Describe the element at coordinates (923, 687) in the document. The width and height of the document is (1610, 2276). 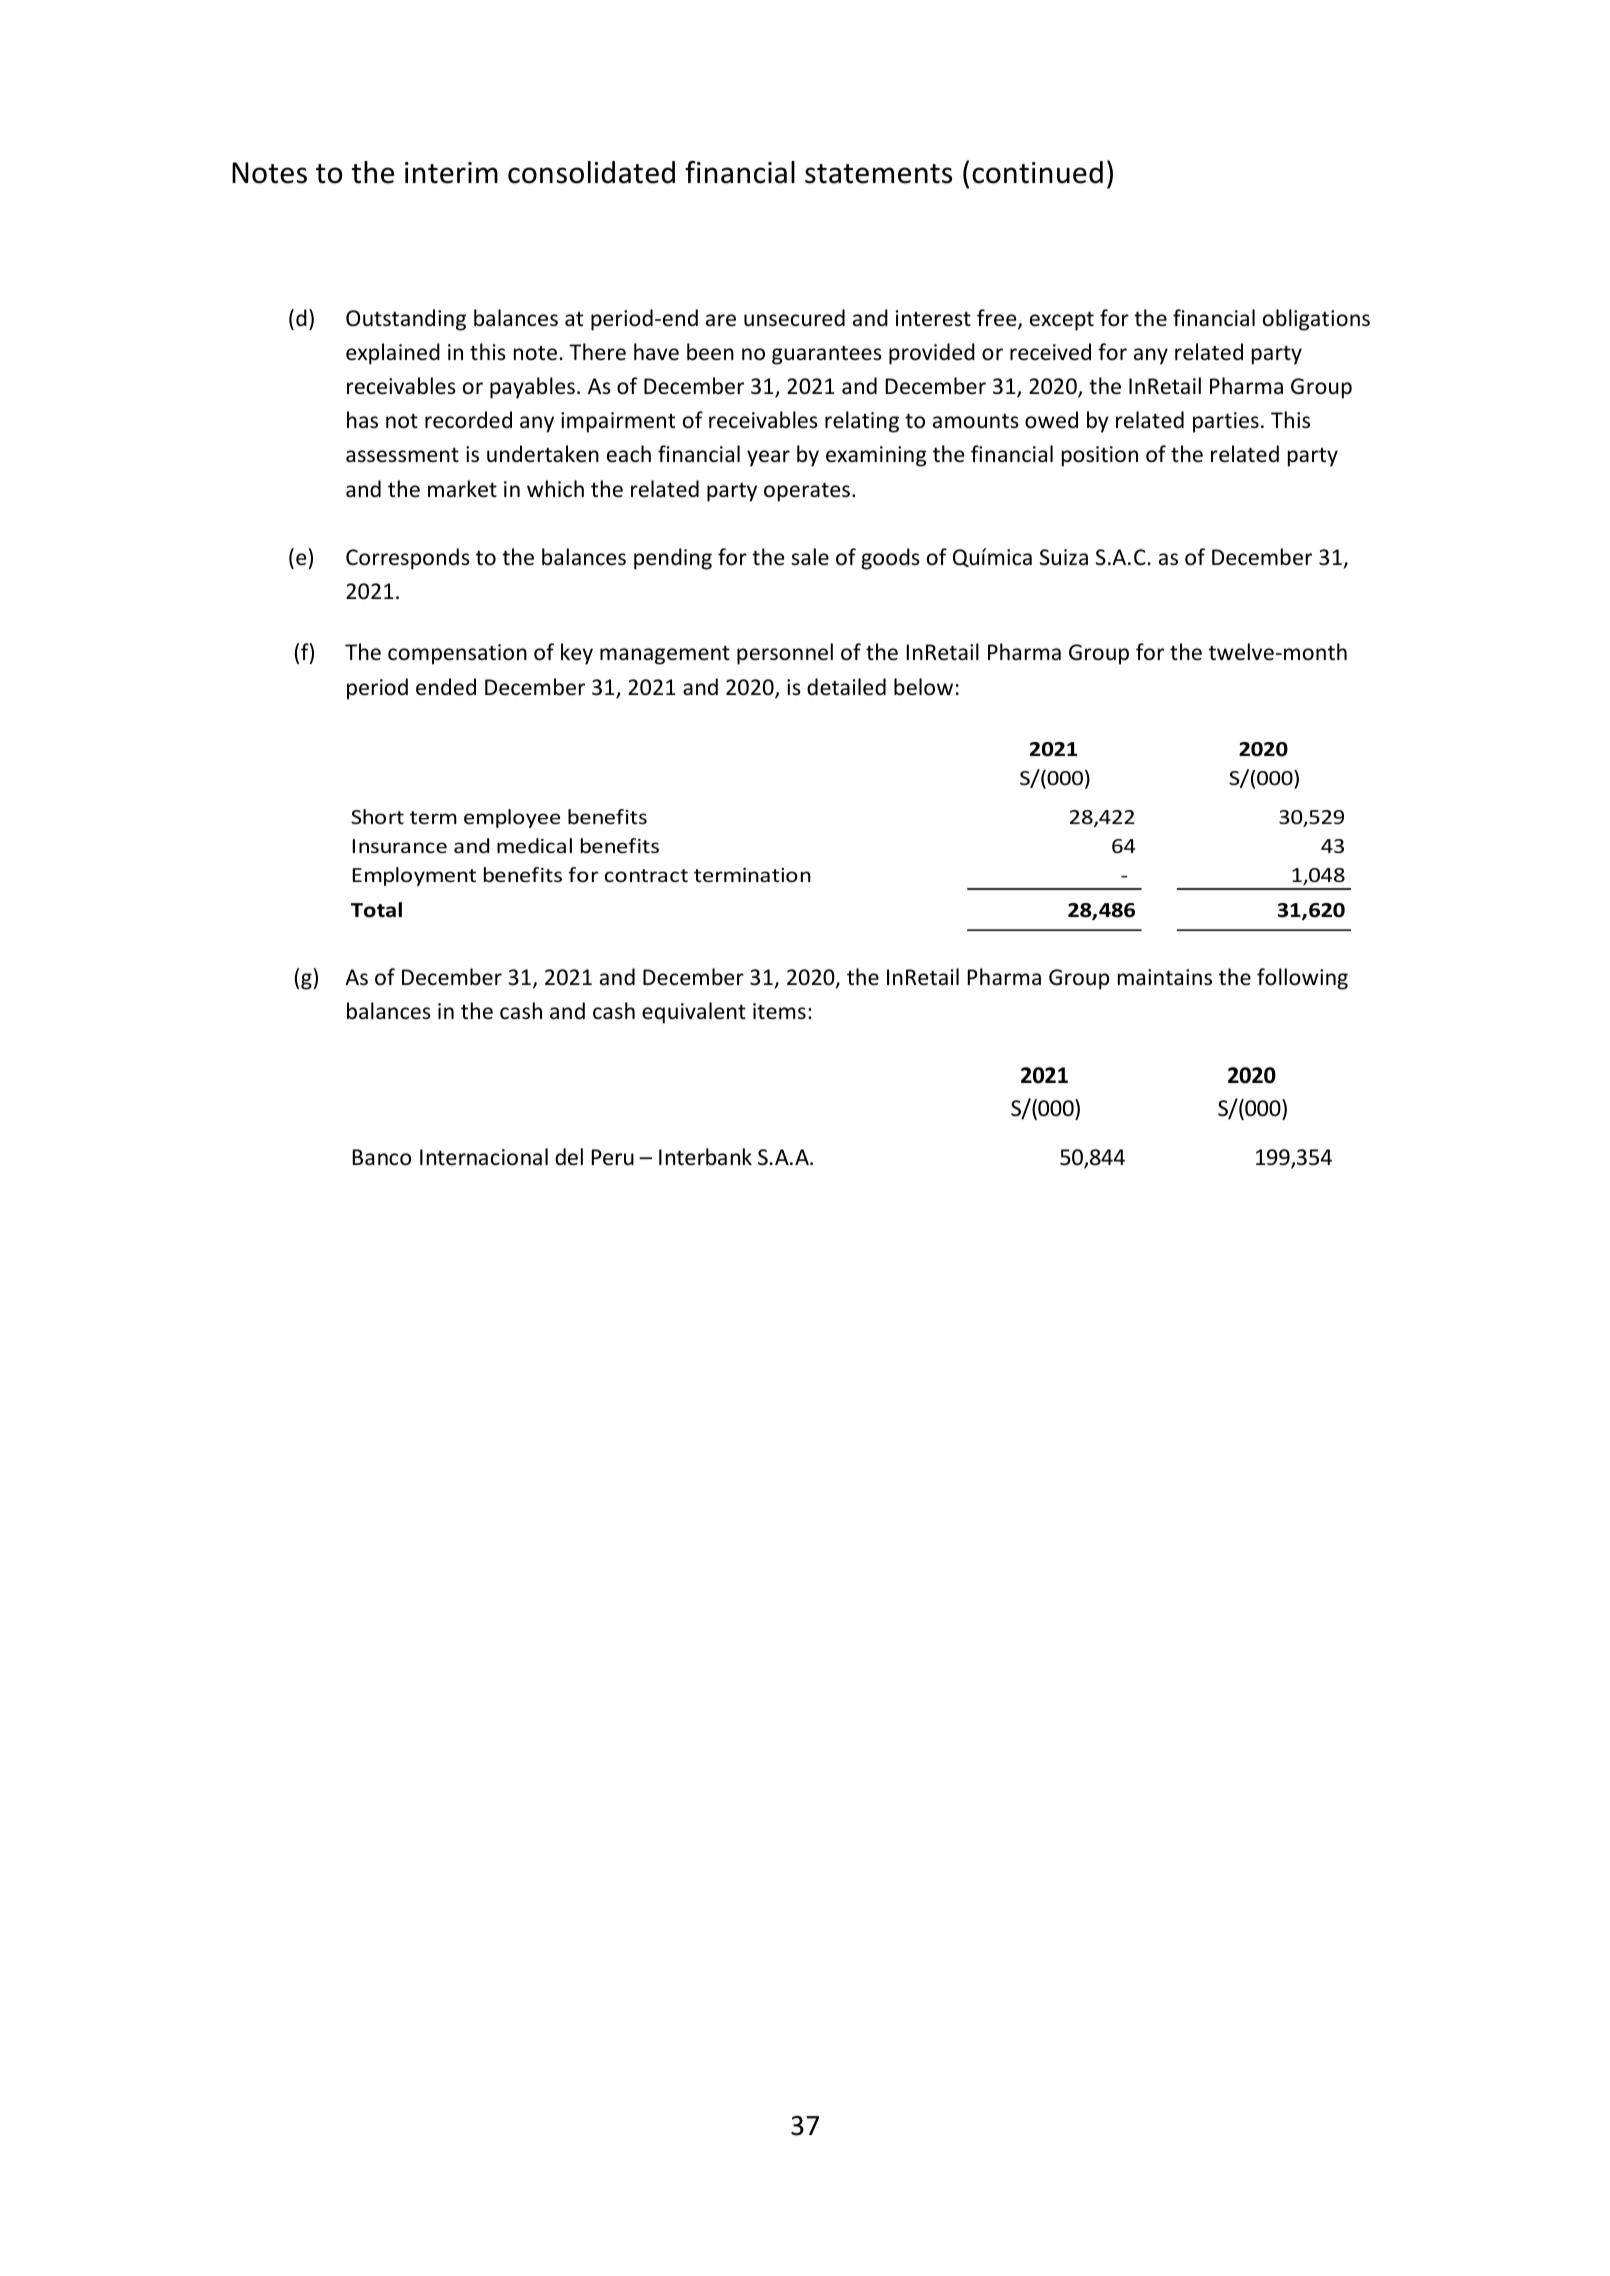
I see `below` at that location.
